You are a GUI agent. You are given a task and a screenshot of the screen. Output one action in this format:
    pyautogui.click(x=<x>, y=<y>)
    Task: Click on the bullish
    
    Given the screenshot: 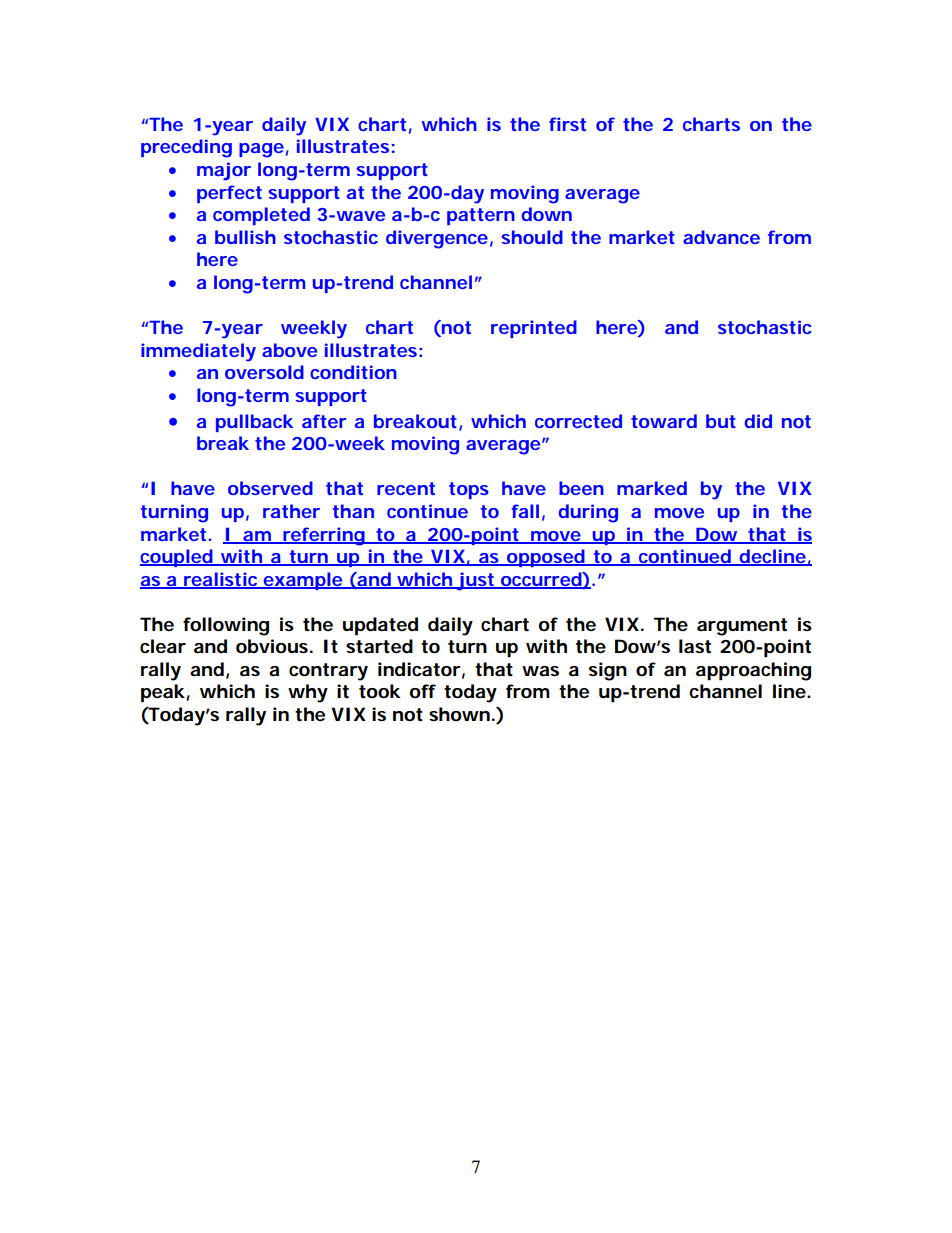 What is the action you would take?
    pyautogui.click(x=245, y=237)
